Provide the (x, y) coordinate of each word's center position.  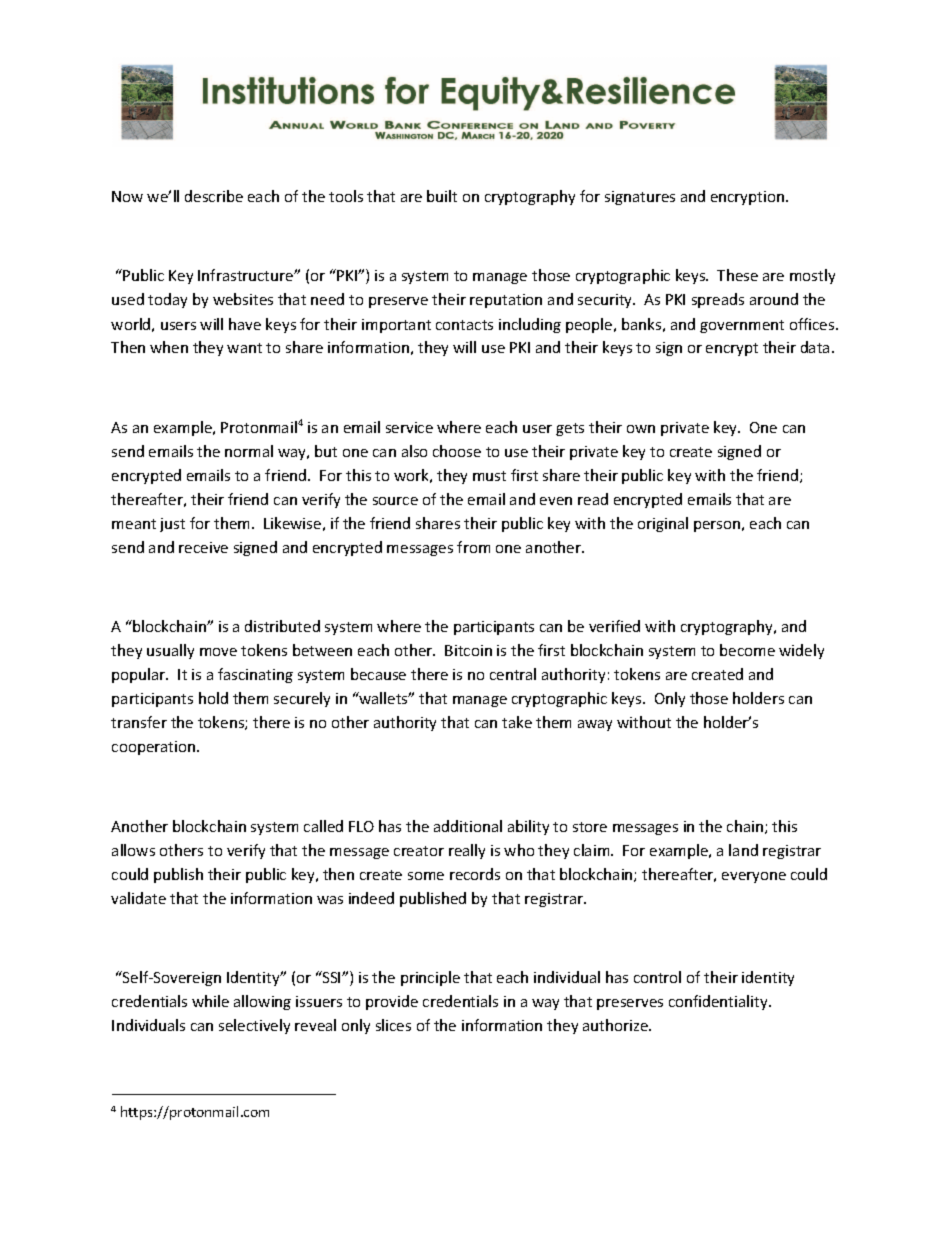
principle (430, 978)
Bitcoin (468, 650)
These (737, 275)
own (641, 429)
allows (133, 850)
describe (214, 196)
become (747, 650)
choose (457, 451)
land (743, 850)
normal (249, 451)
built (442, 196)
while (210, 1001)
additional (468, 826)
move (218, 652)
